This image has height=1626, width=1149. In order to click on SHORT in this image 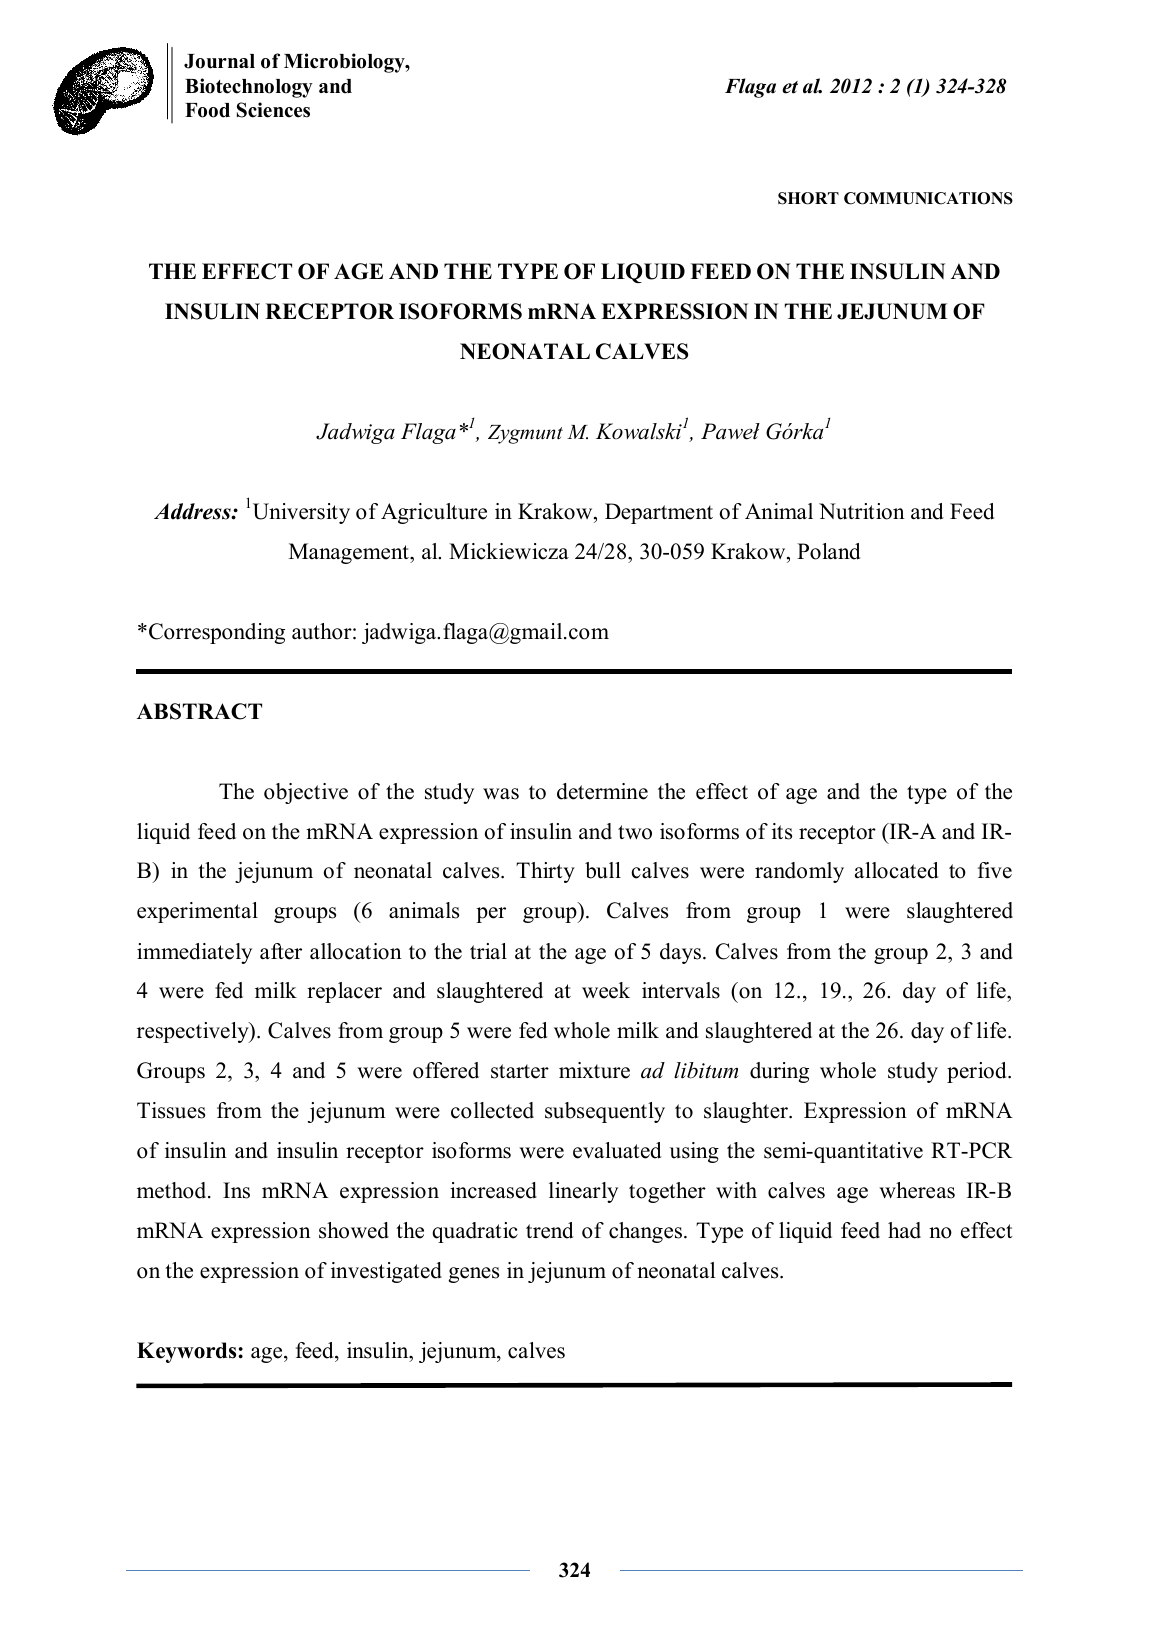, I will do `click(808, 198)`.
